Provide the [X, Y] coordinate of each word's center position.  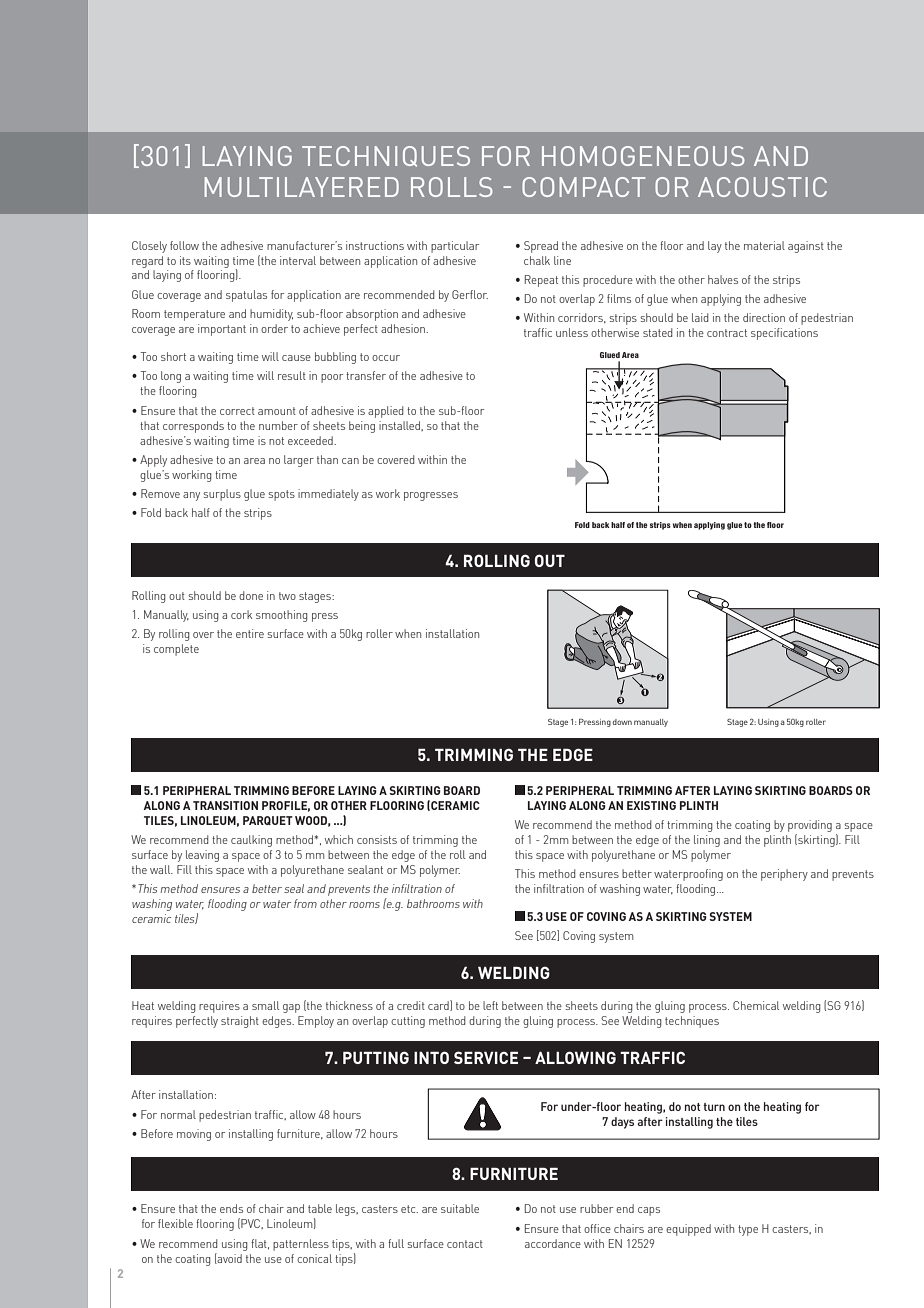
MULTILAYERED [301, 187]
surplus [222, 495]
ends [231, 1208]
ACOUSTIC [762, 187]
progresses [431, 496]
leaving [202, 856]
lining [707, 841]
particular [455, 247]
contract [727, 333]
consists [377, 839]
